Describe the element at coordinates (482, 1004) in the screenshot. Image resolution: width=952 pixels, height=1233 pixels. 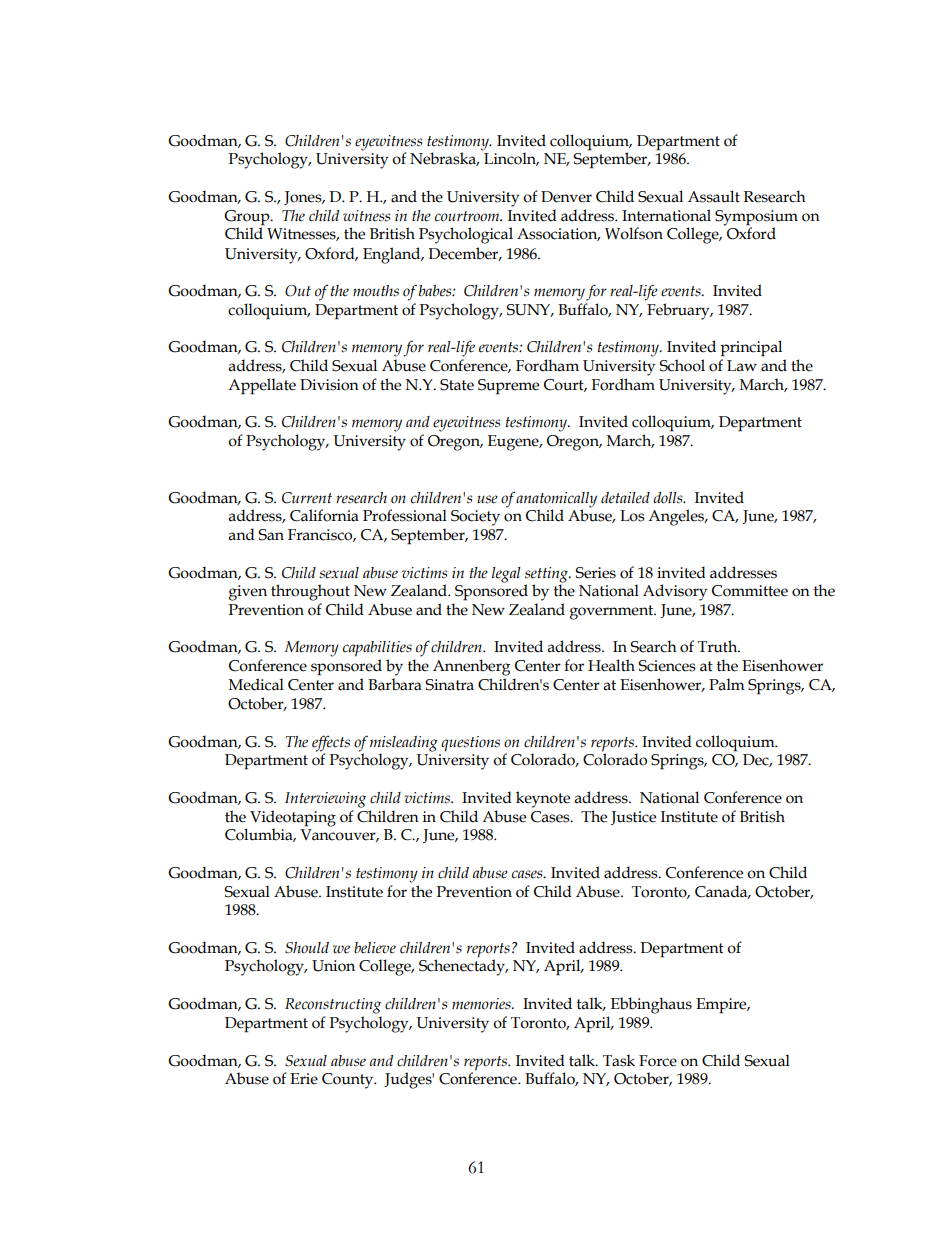
I see `memories` at that location.
